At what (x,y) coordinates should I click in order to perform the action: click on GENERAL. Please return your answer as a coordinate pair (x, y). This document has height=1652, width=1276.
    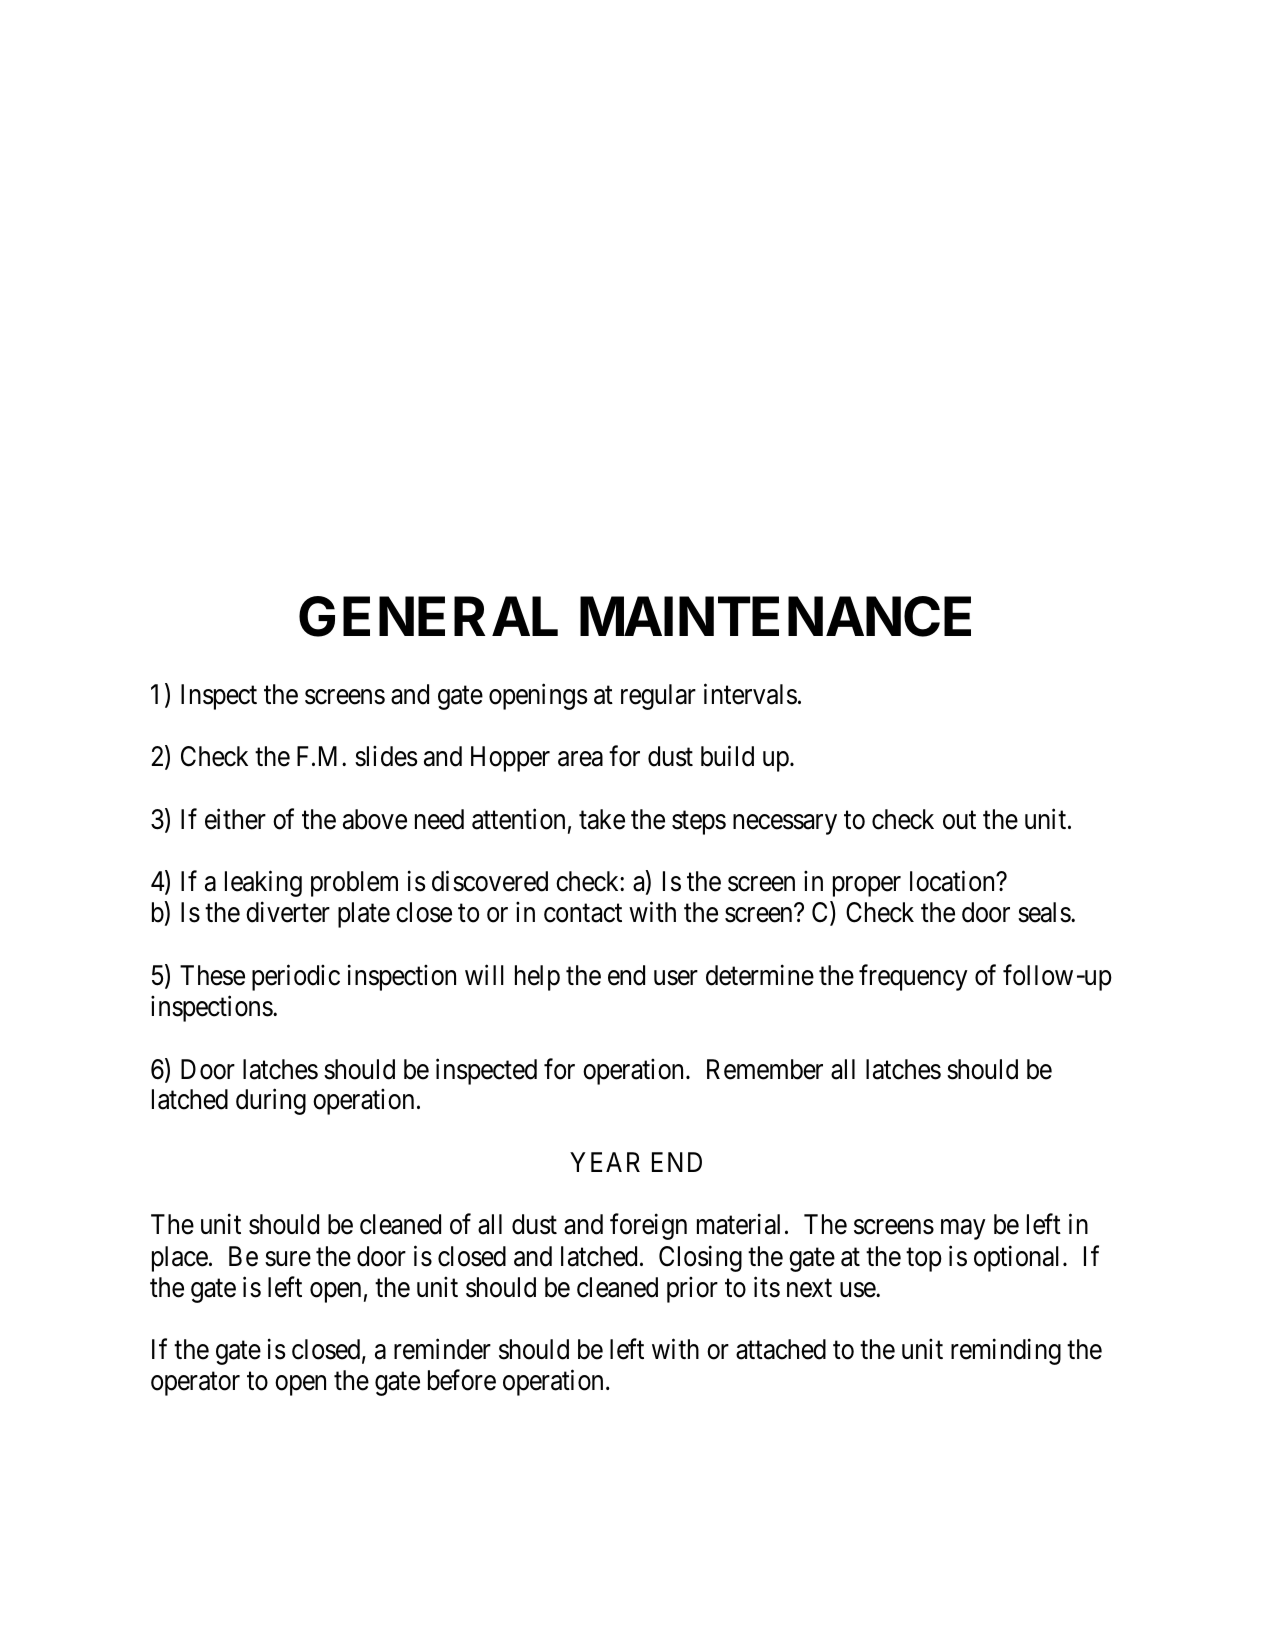
    Looking at the image, I should click on (428, 616).
